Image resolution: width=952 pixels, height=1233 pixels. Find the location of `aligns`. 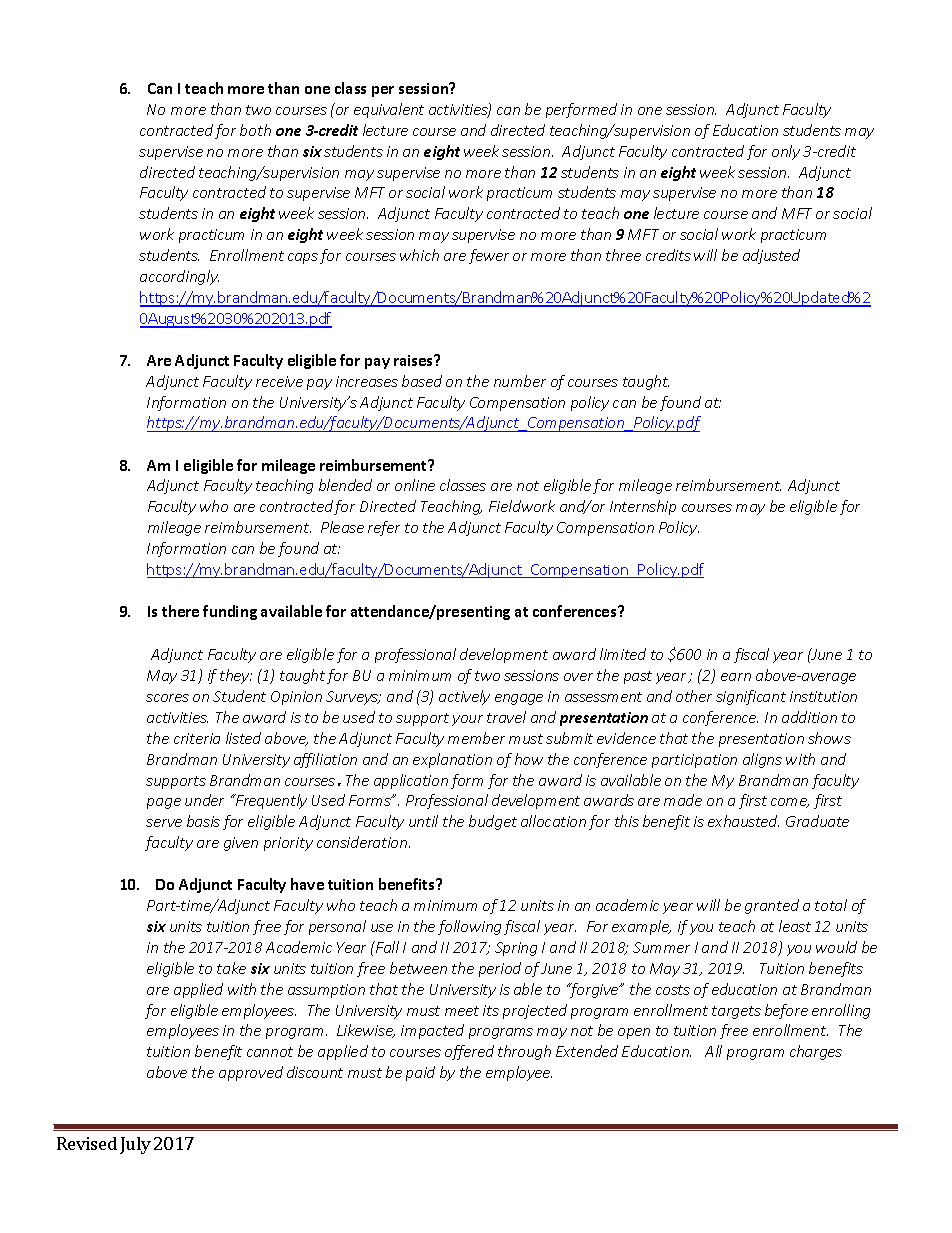

aligns is located at coordinates (762, 760).
